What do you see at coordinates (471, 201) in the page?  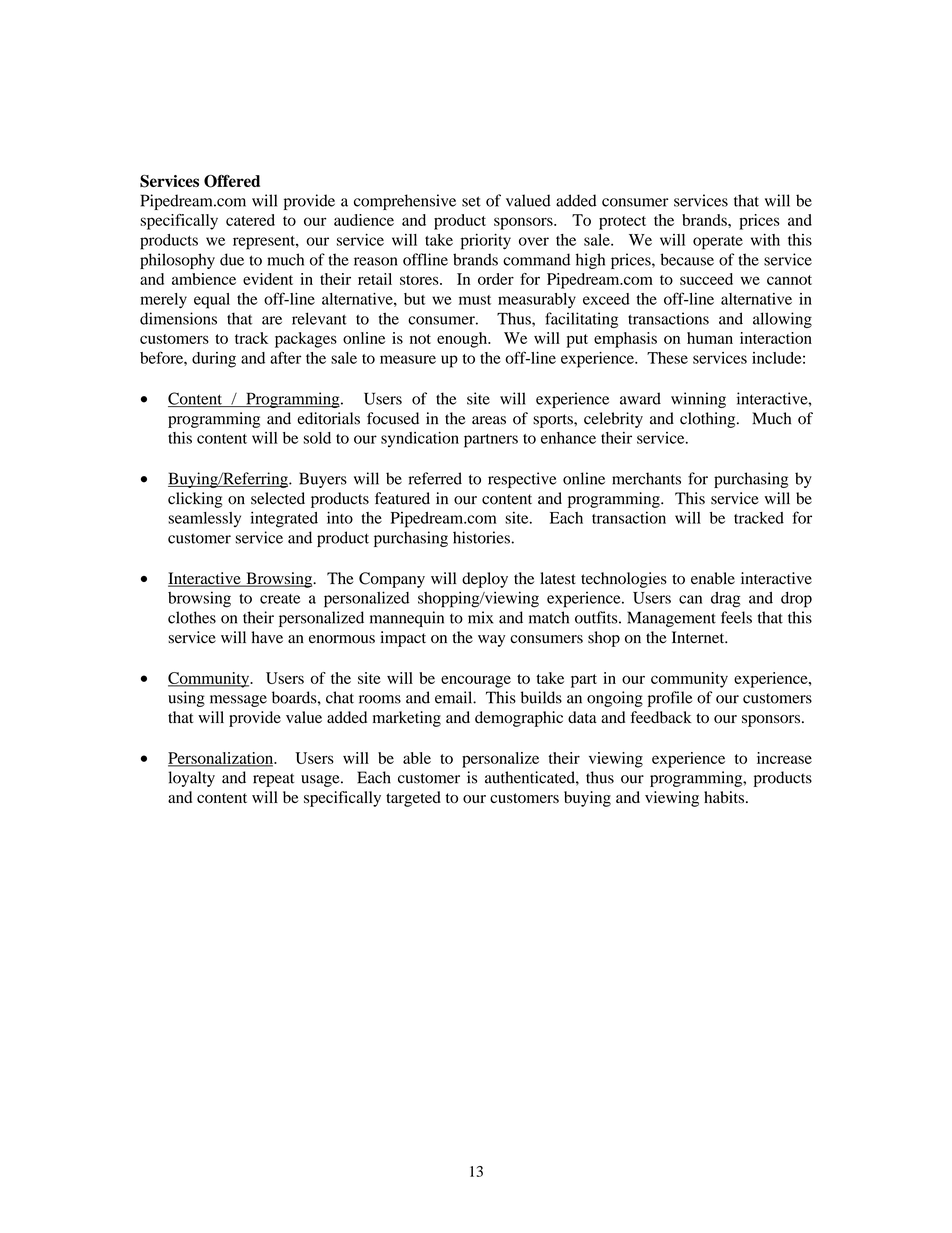 I see `set` at bounding box center [471, 201].
